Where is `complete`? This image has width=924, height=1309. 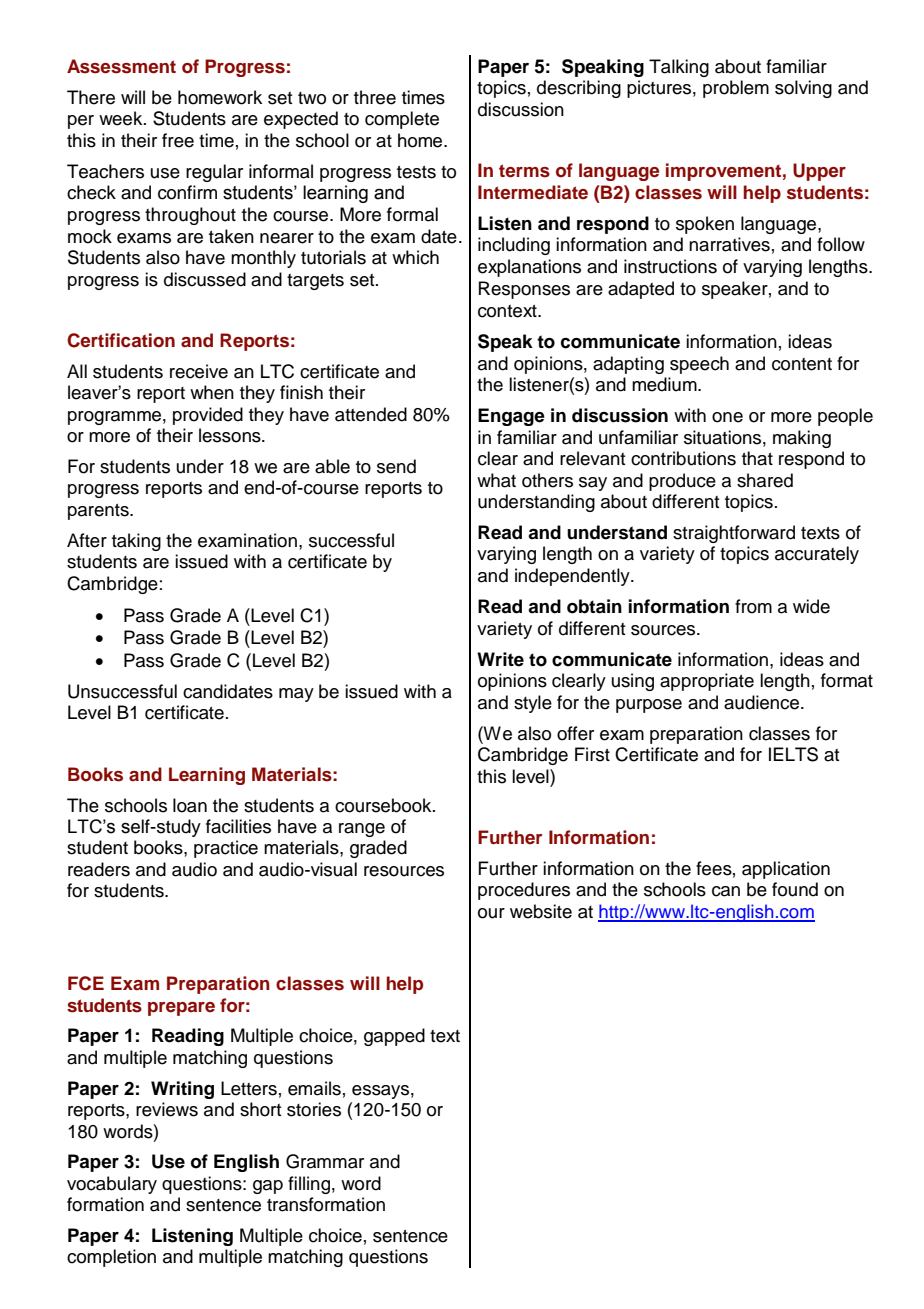
complete is located at coordinates (402, 120).
